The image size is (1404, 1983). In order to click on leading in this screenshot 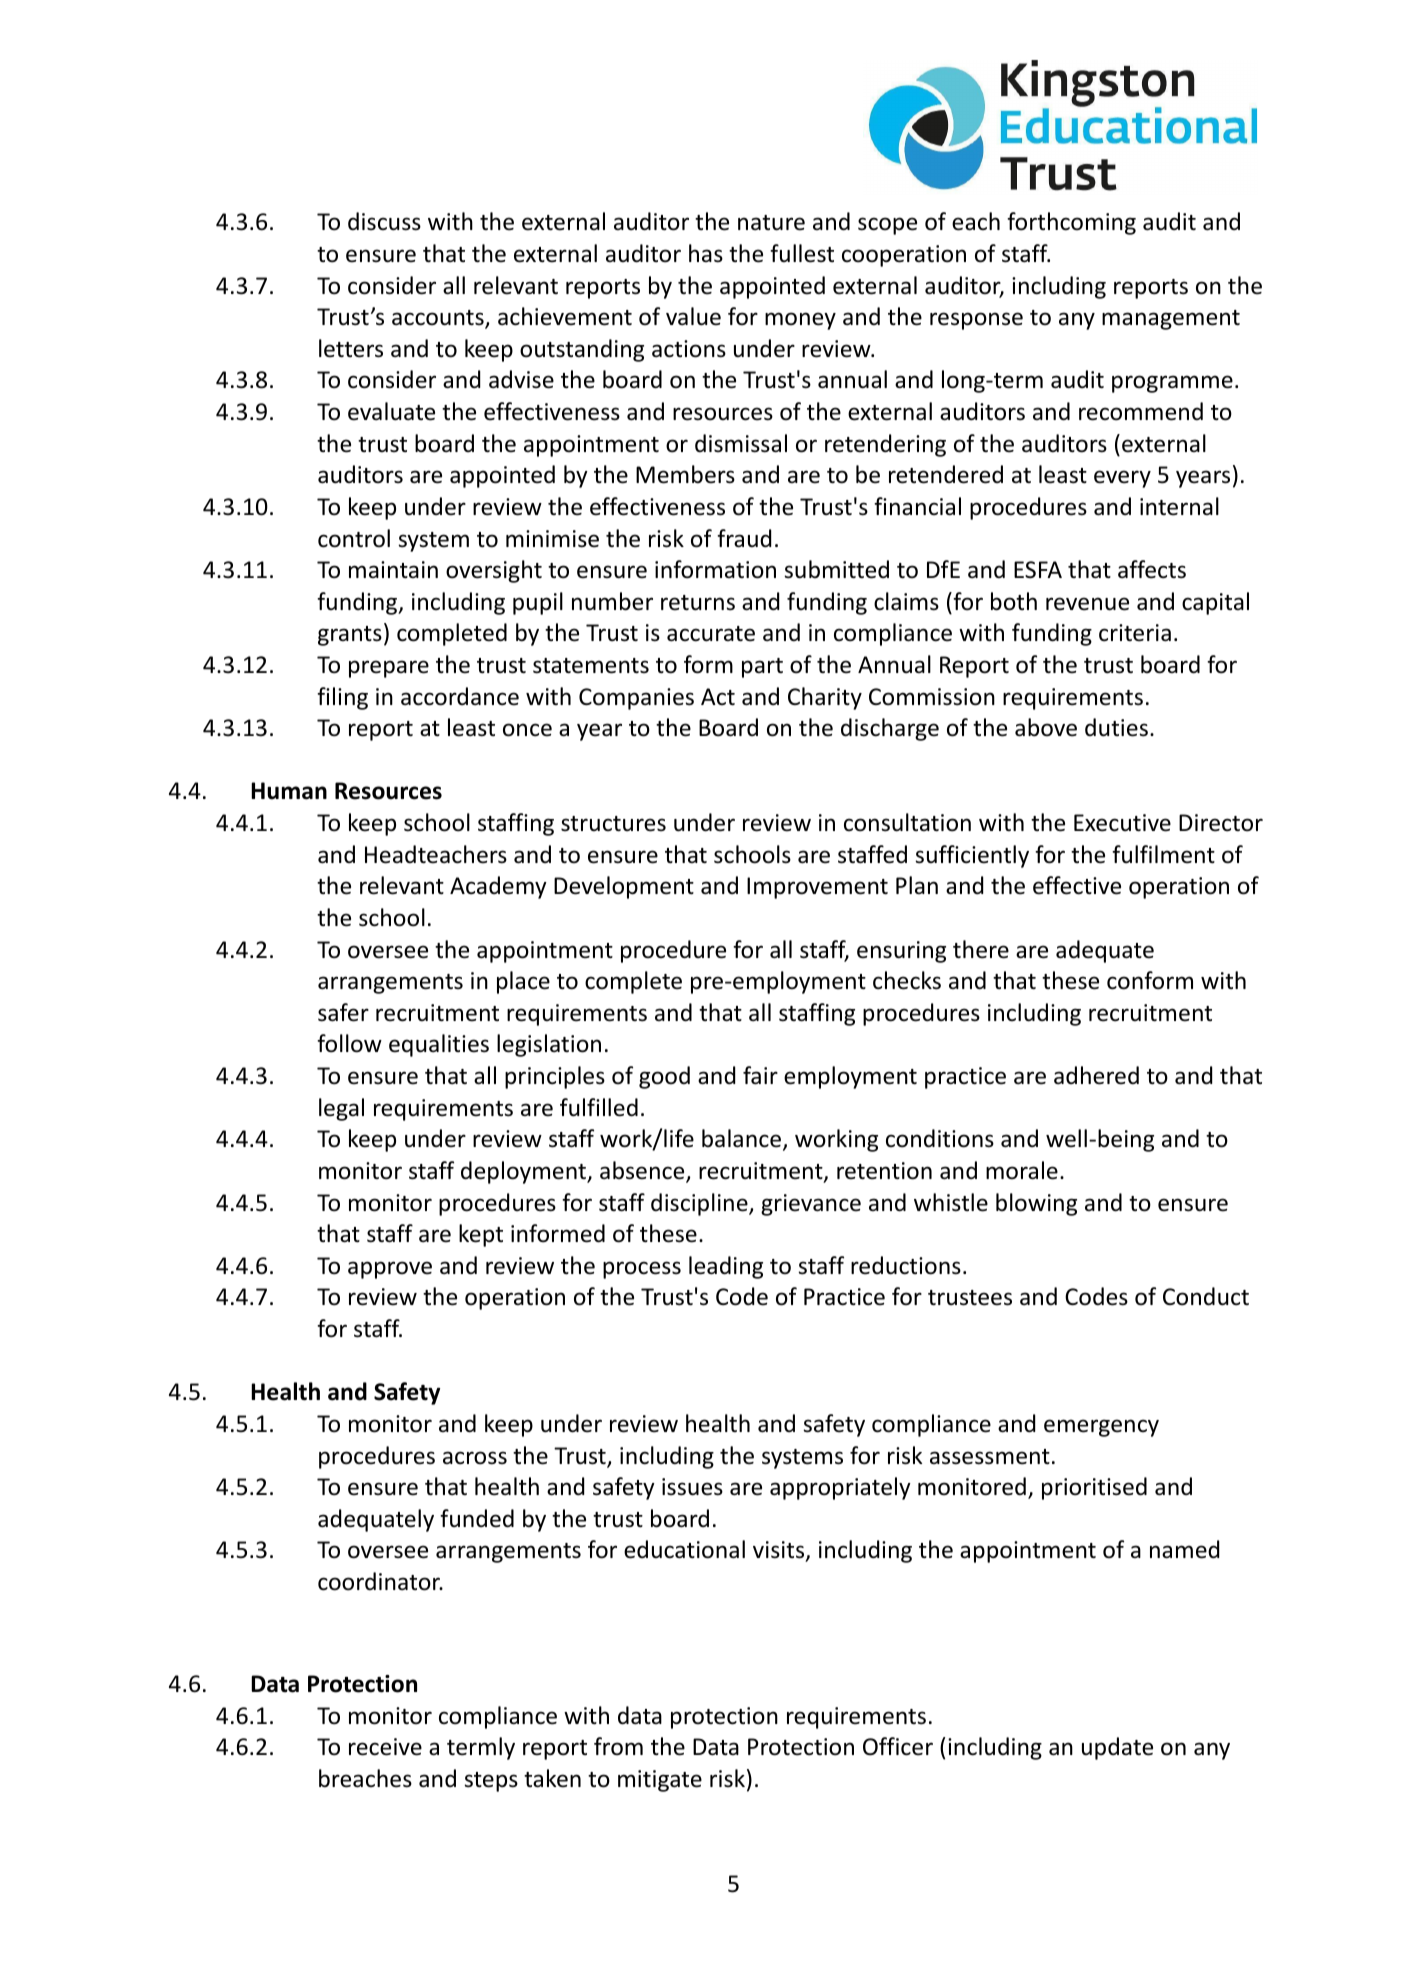, I will do `click(726, 1267)`.
